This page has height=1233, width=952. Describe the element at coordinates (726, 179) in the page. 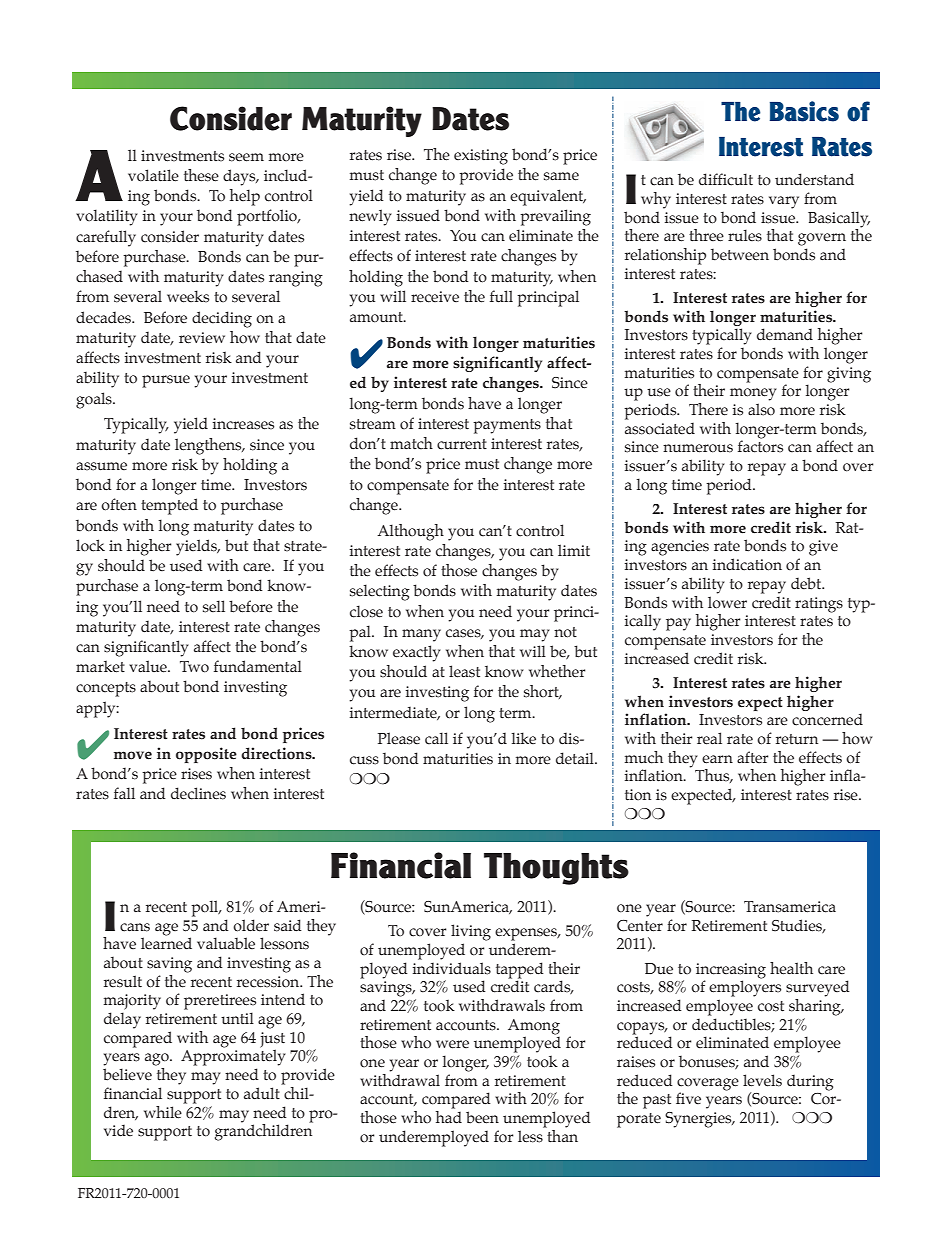

I see `difficult` at that location.
